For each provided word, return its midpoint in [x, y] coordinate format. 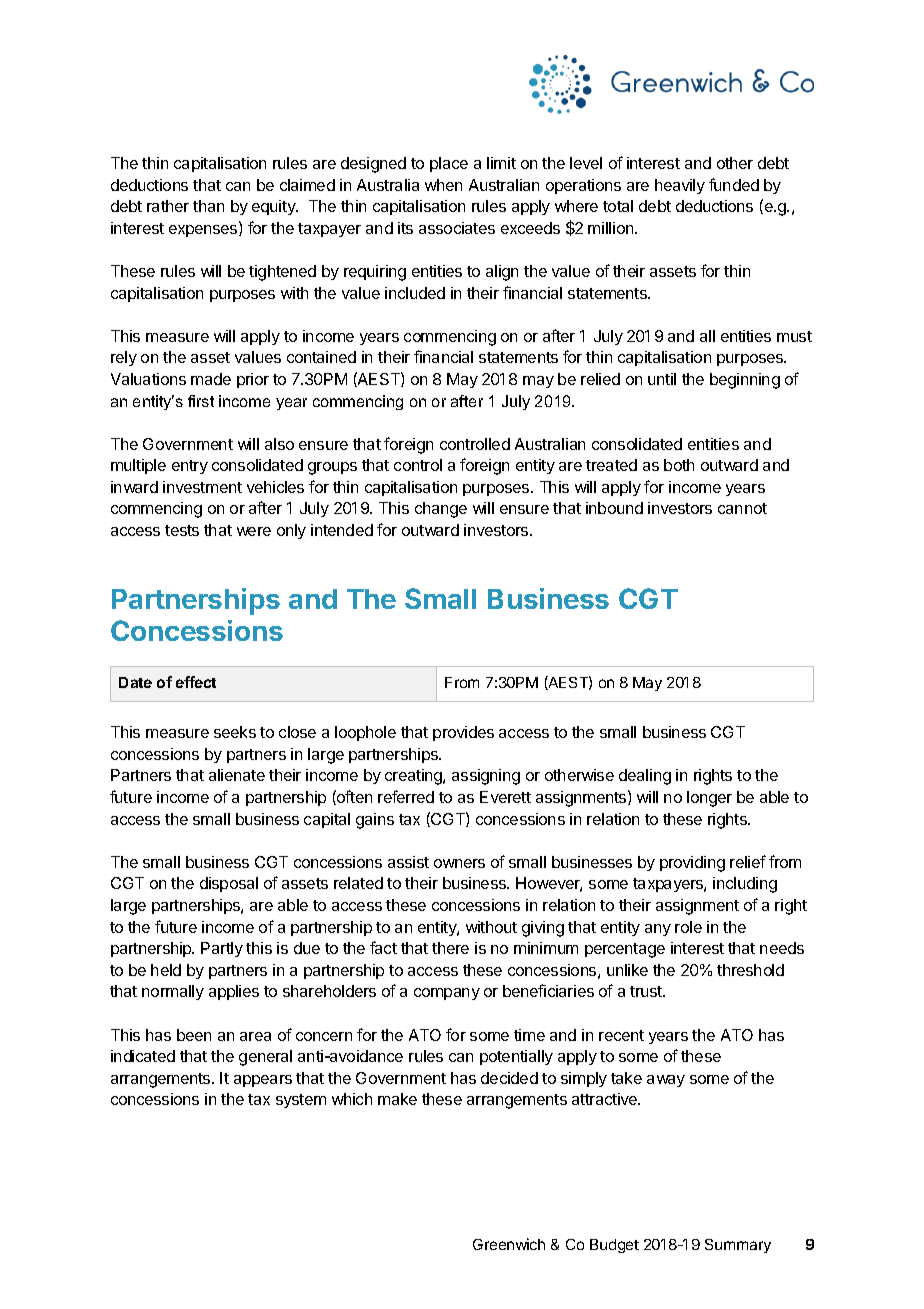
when [443, 185]
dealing [645, 777]
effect [196, 682]
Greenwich [509, 1244]
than [208, 206]
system [301, 1101]
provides [463, 733]
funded [734, 184]
